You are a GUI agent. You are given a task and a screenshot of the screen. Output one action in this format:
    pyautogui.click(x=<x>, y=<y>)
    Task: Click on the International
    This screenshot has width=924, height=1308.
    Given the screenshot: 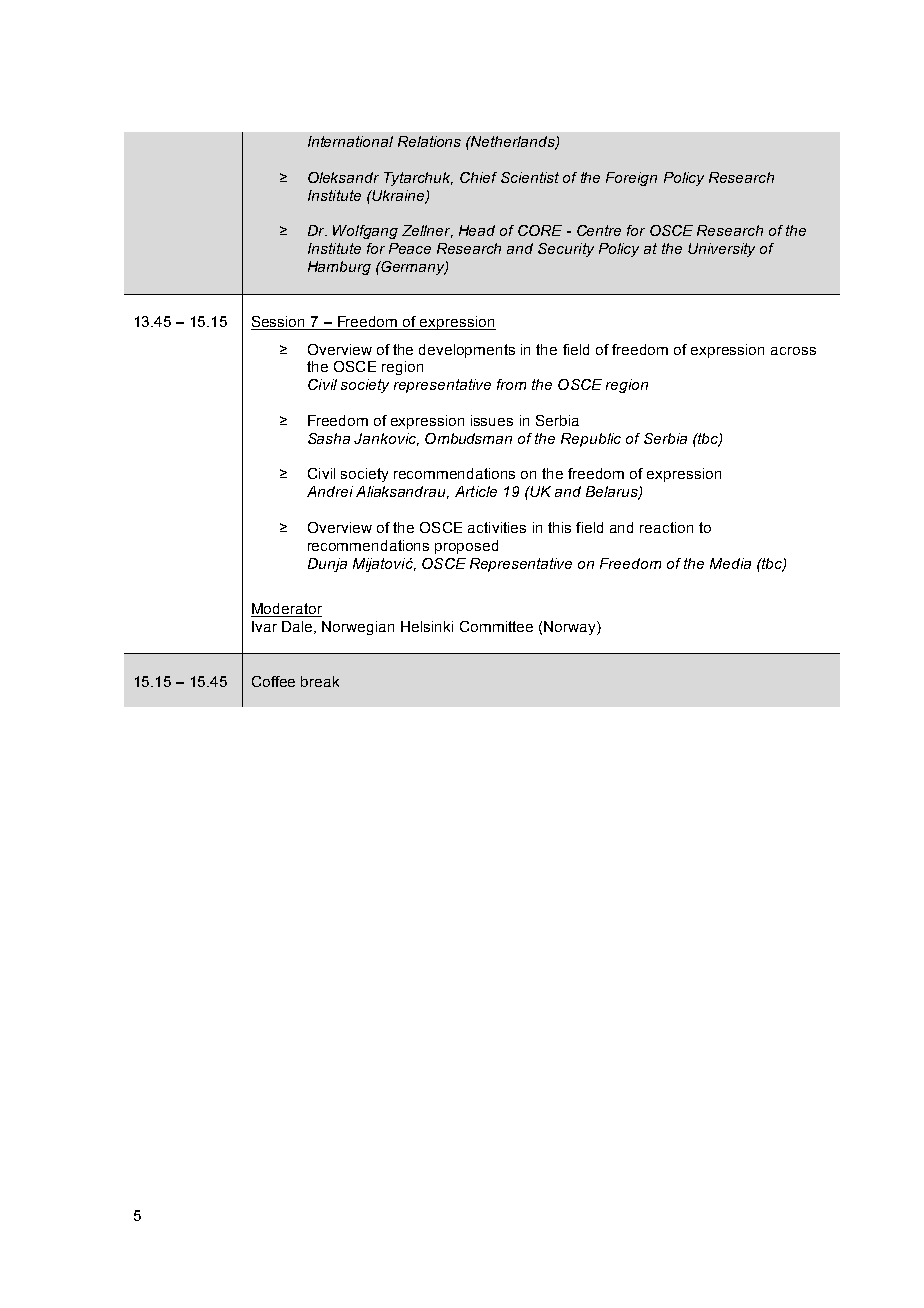 What is the action you would take?
    pyautogui.click(x=350, y=141)
